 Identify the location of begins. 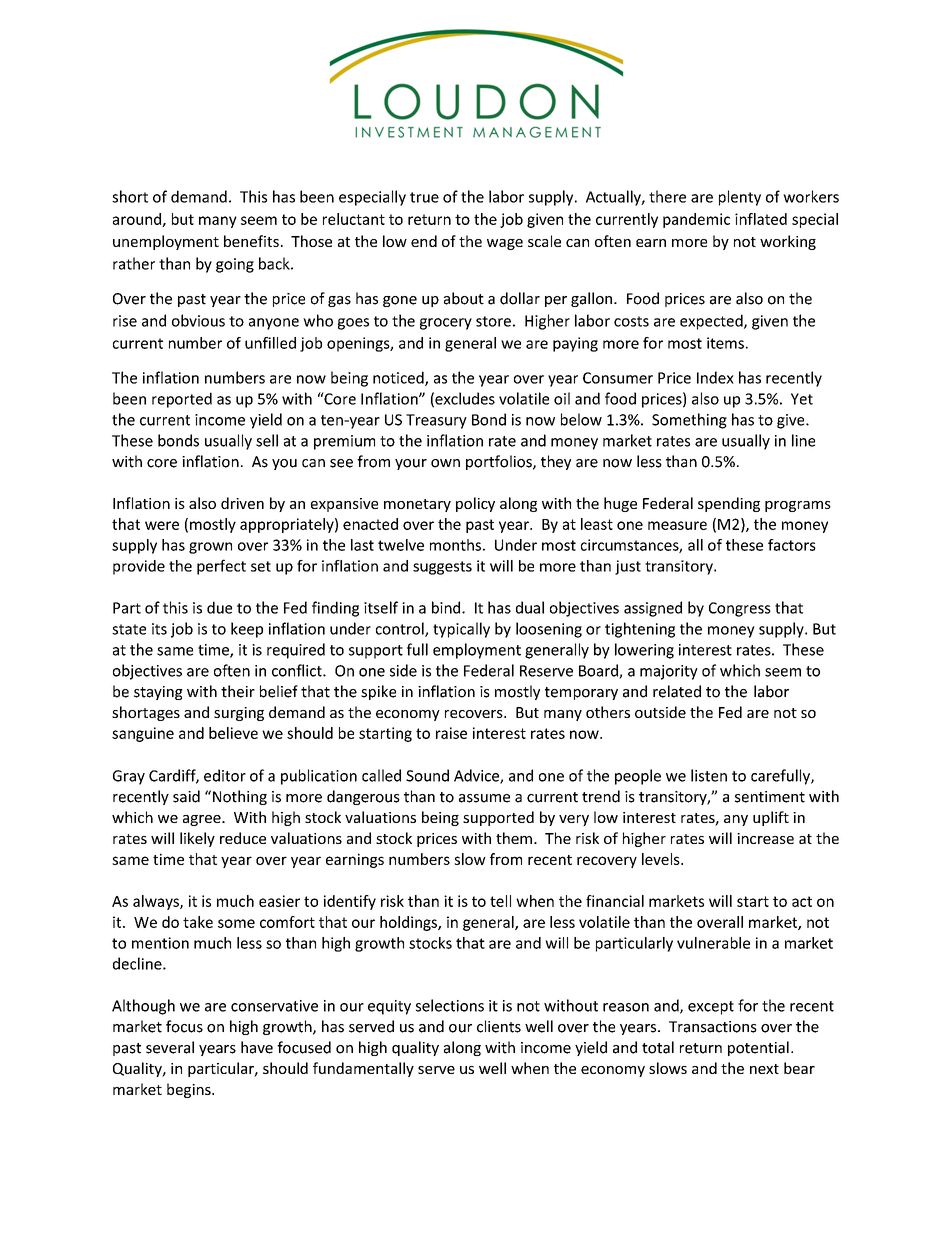
(190, 1090).
